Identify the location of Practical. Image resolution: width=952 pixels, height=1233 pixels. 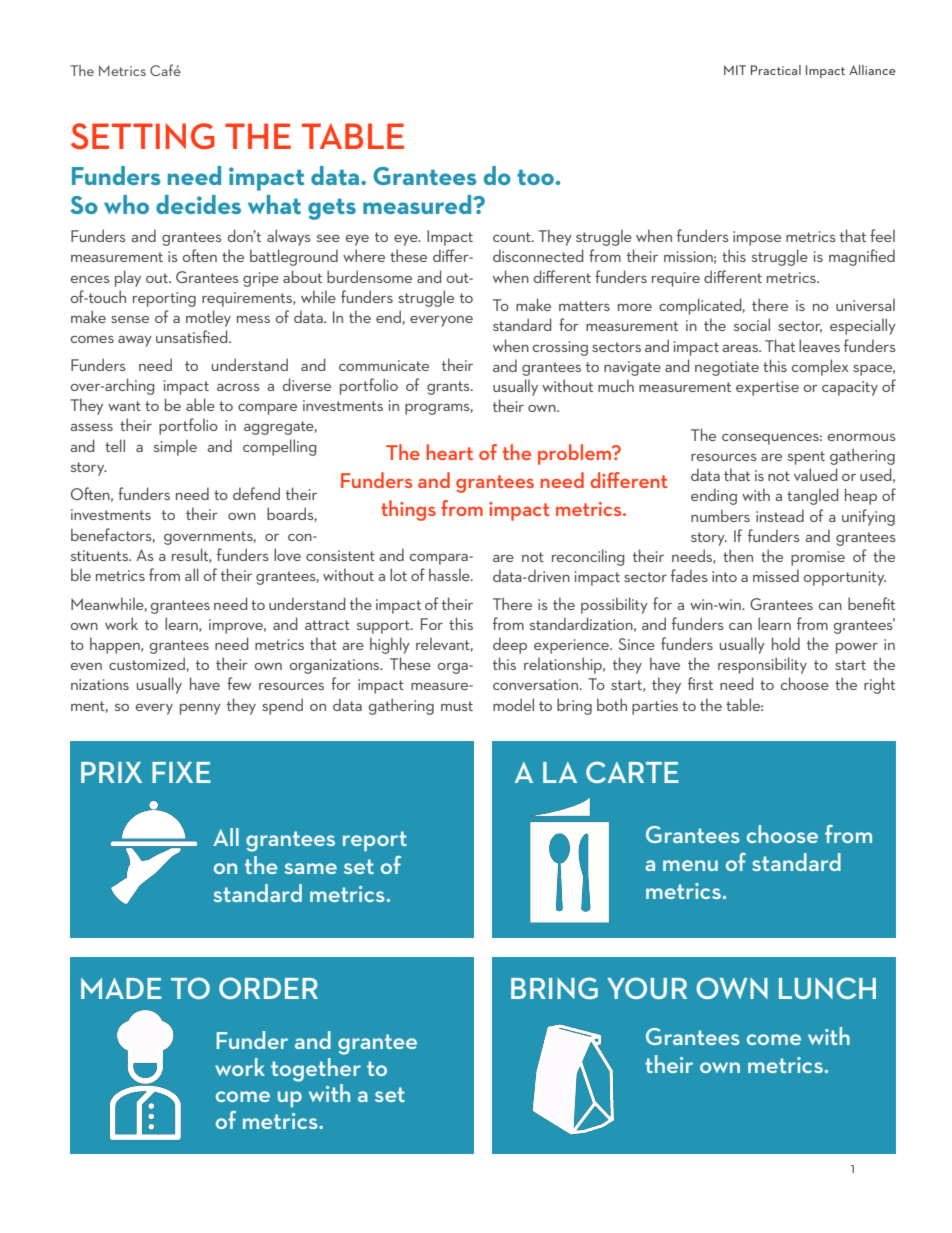
(776, 70).
